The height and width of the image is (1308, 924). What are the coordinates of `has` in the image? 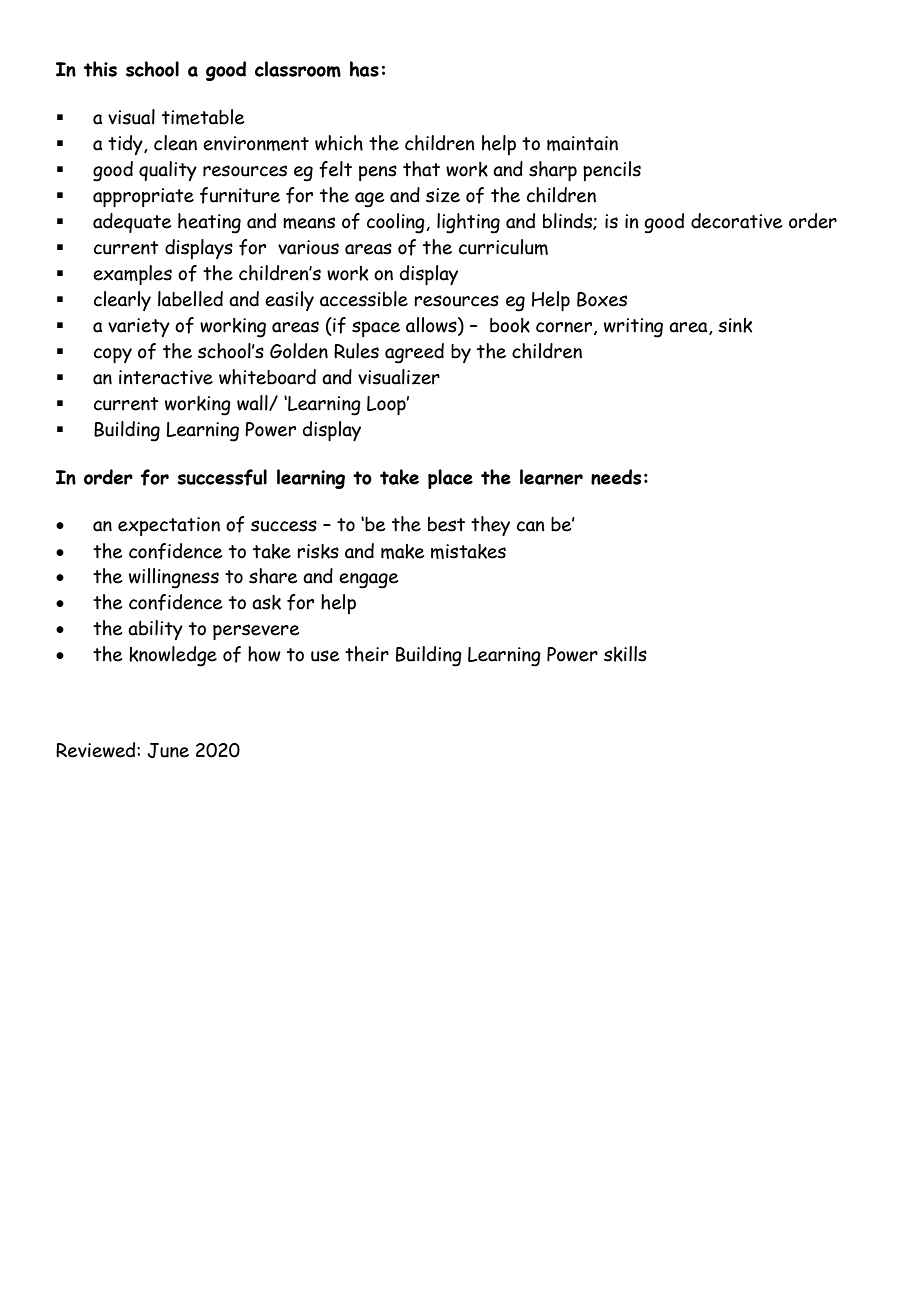 It's located at (364, 69).
